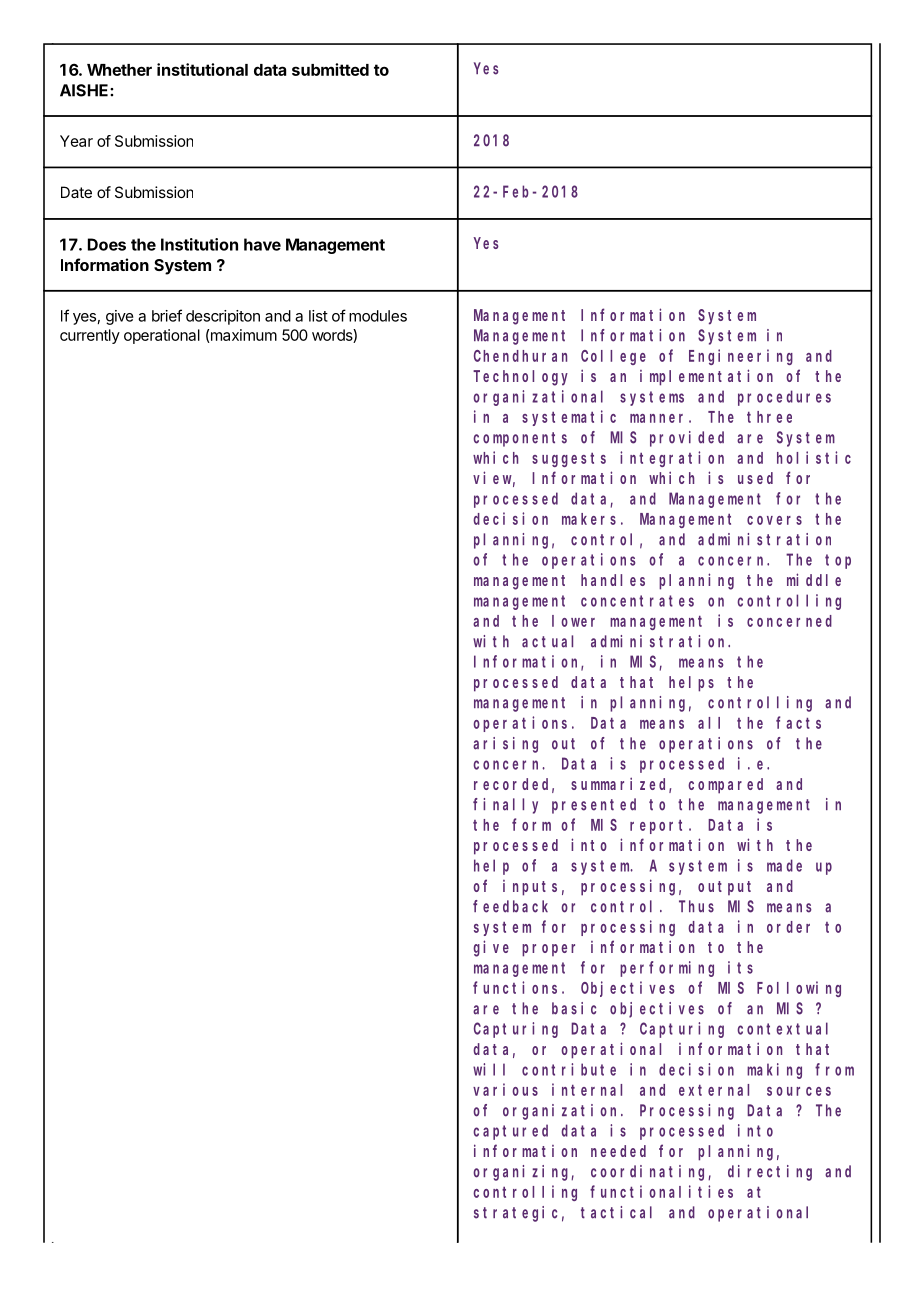  I want to click on handles, so click(613, 580).
